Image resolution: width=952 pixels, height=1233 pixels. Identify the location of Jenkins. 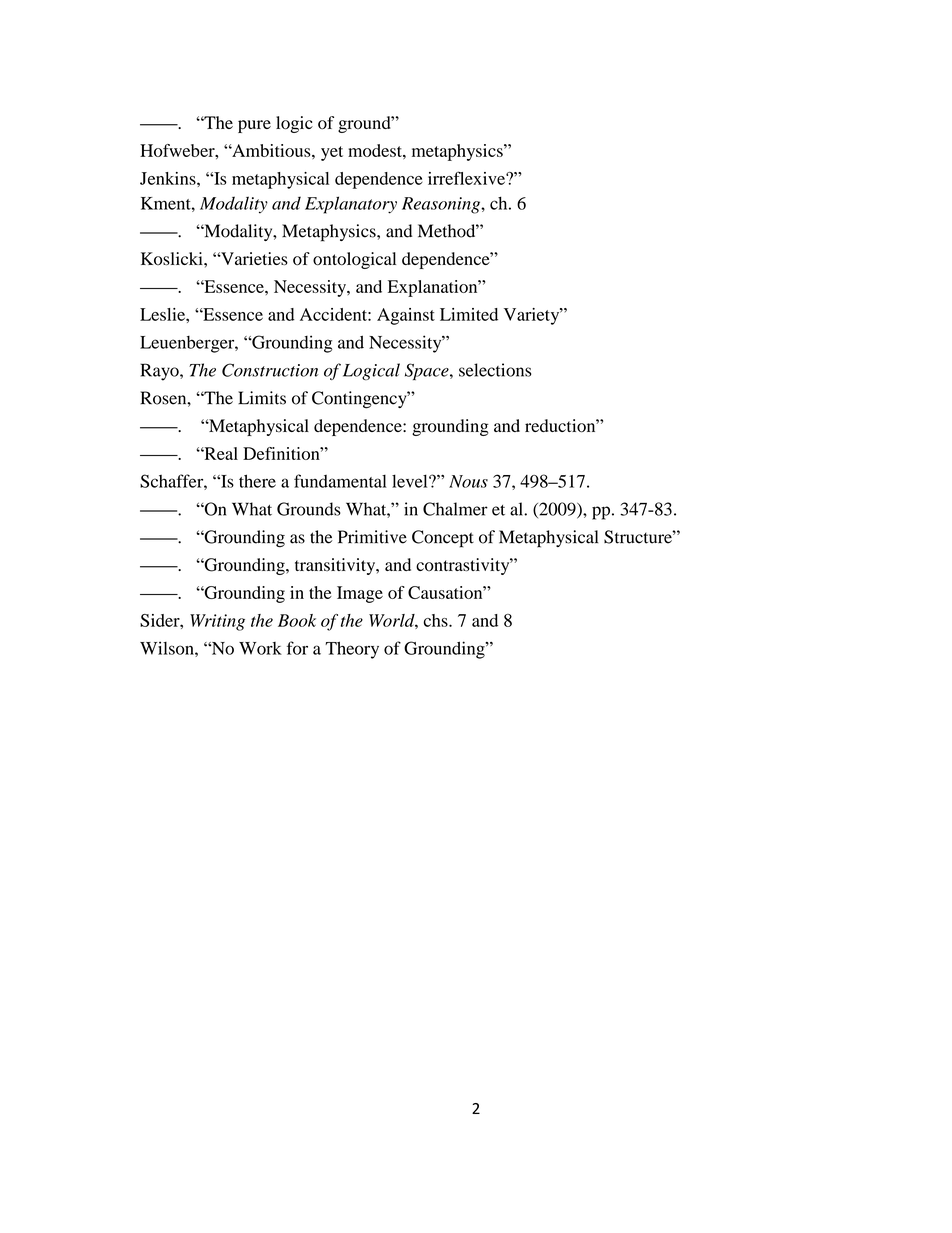
(169, 178).
